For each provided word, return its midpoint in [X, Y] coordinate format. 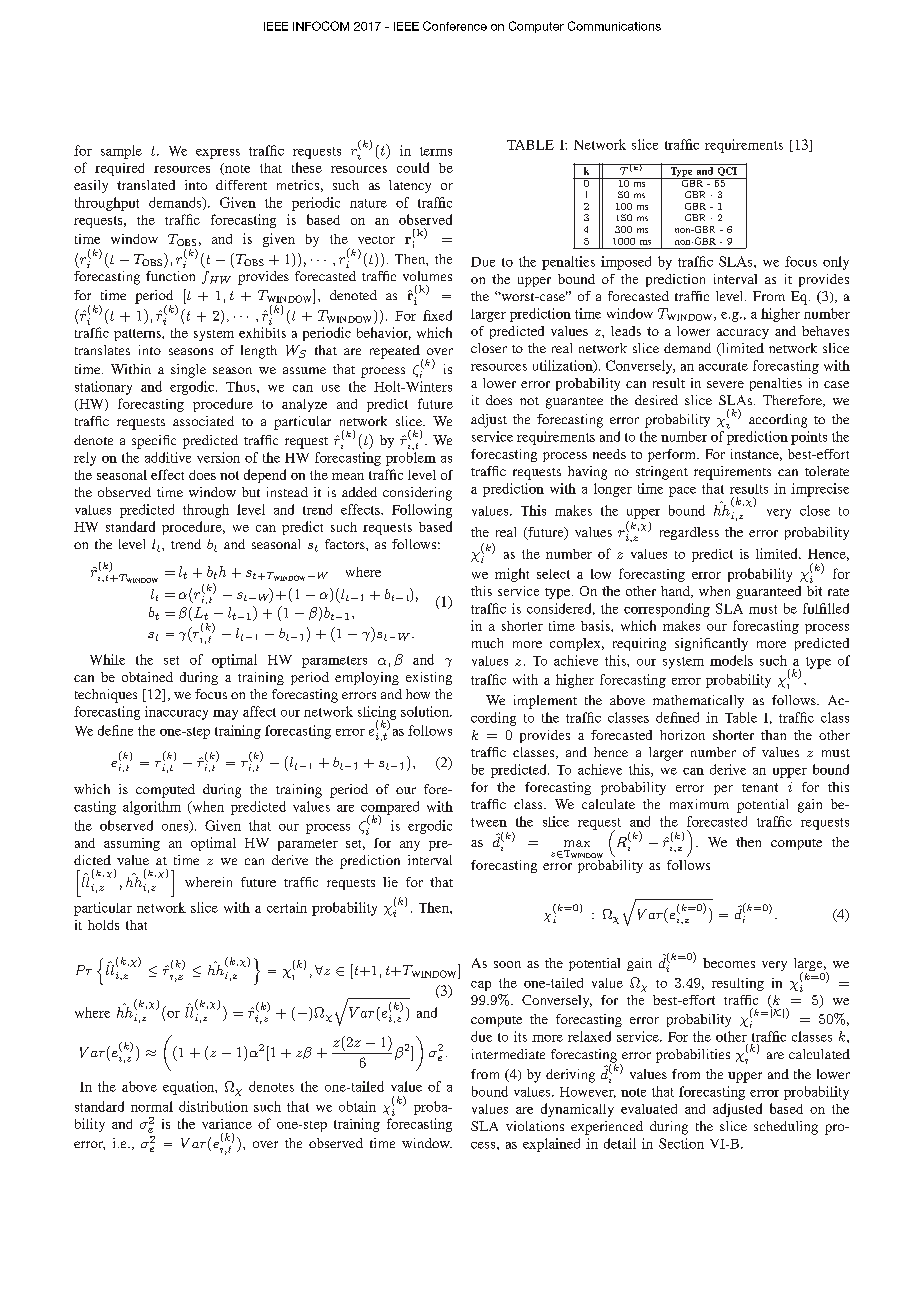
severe [725, 384]
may [225, 715]
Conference [455, 26]
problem [411, 459]
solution [426, 711]
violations [535, 1126]
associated [203, 421]
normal [152, 1106]
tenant [760, 787]
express [218, 154]
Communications [614, 26]
